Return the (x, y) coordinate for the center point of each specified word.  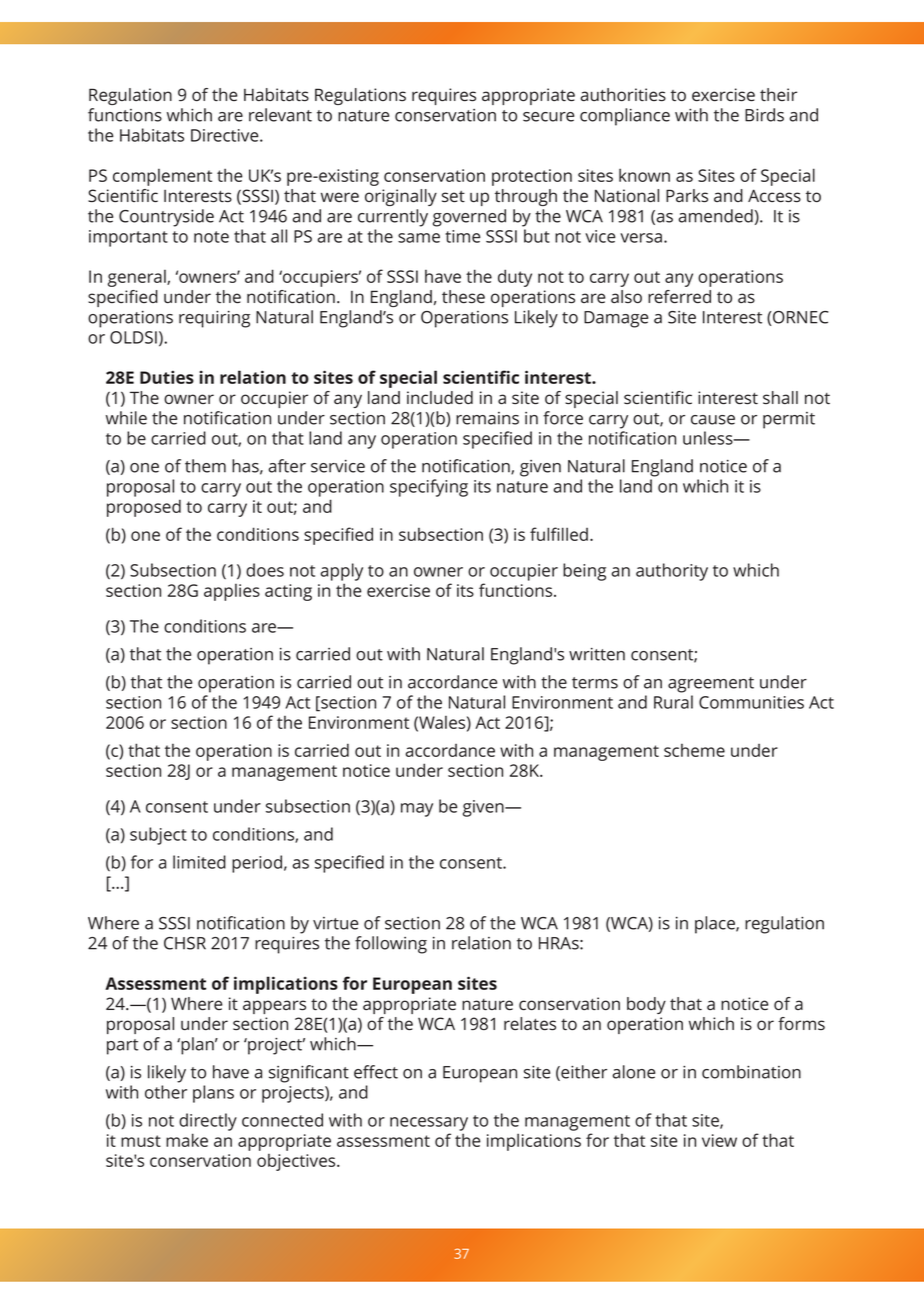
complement (162, 177)
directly (208, 1122)
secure (548, 117)
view (719, 1140)
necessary (429, 1124)
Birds (764, 115)
